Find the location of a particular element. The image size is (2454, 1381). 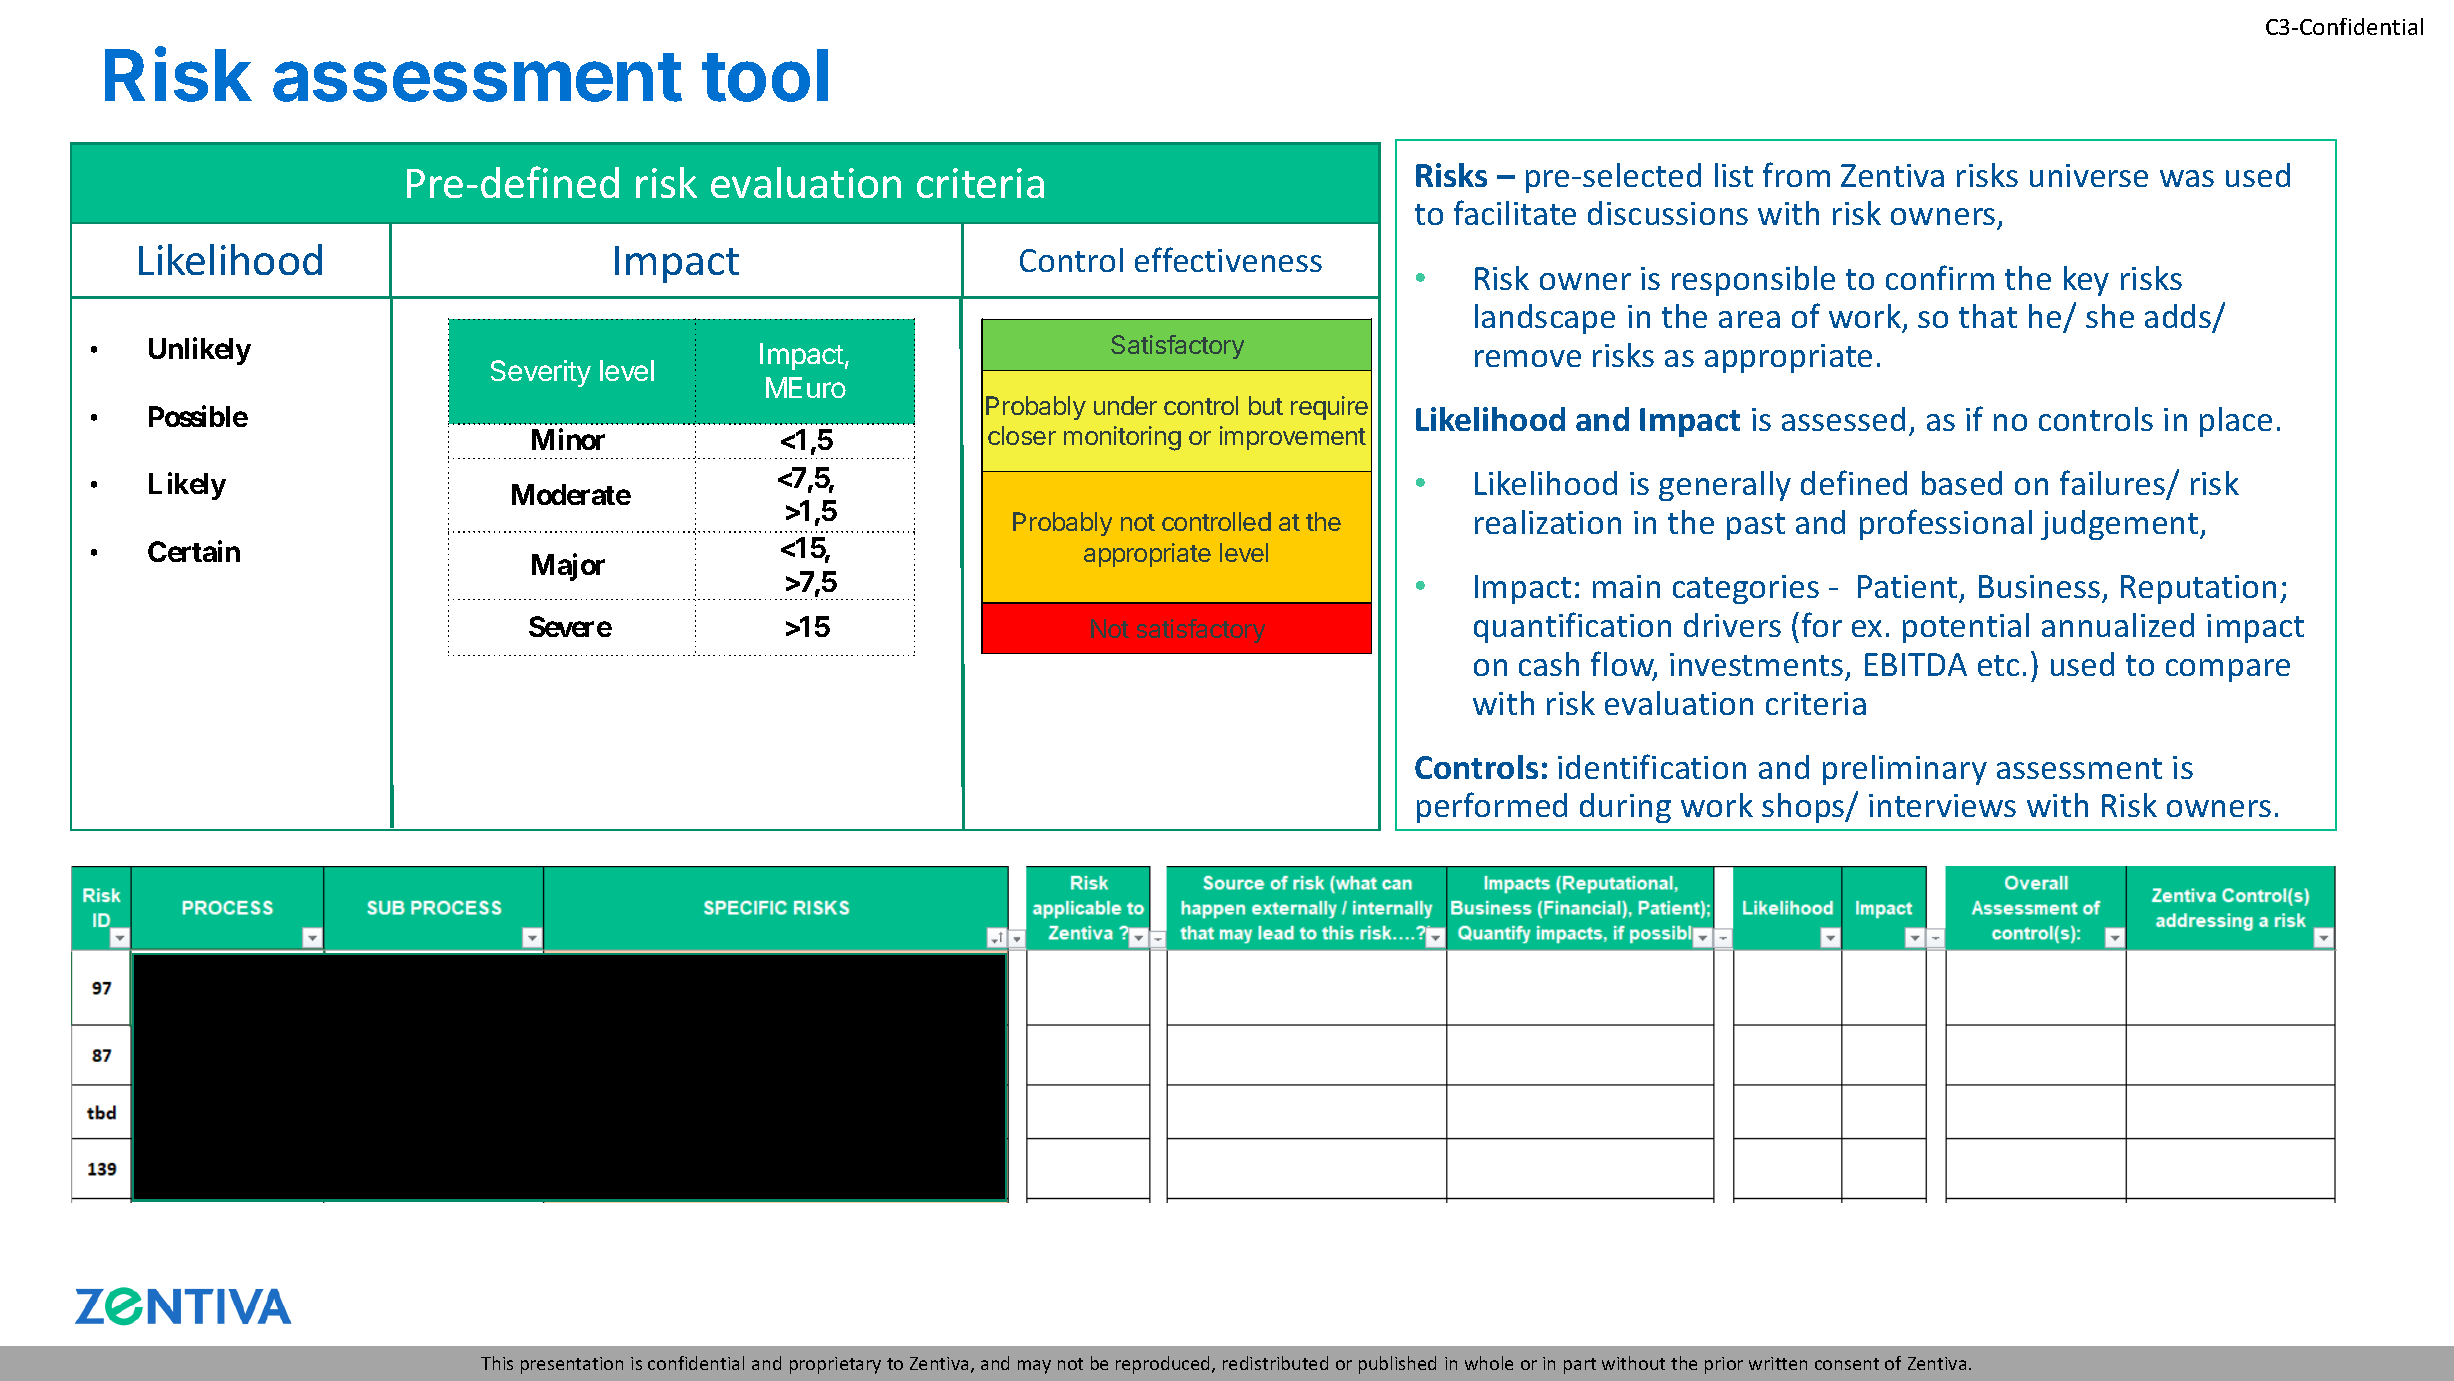

Major is located at coordinates (568, 567).
